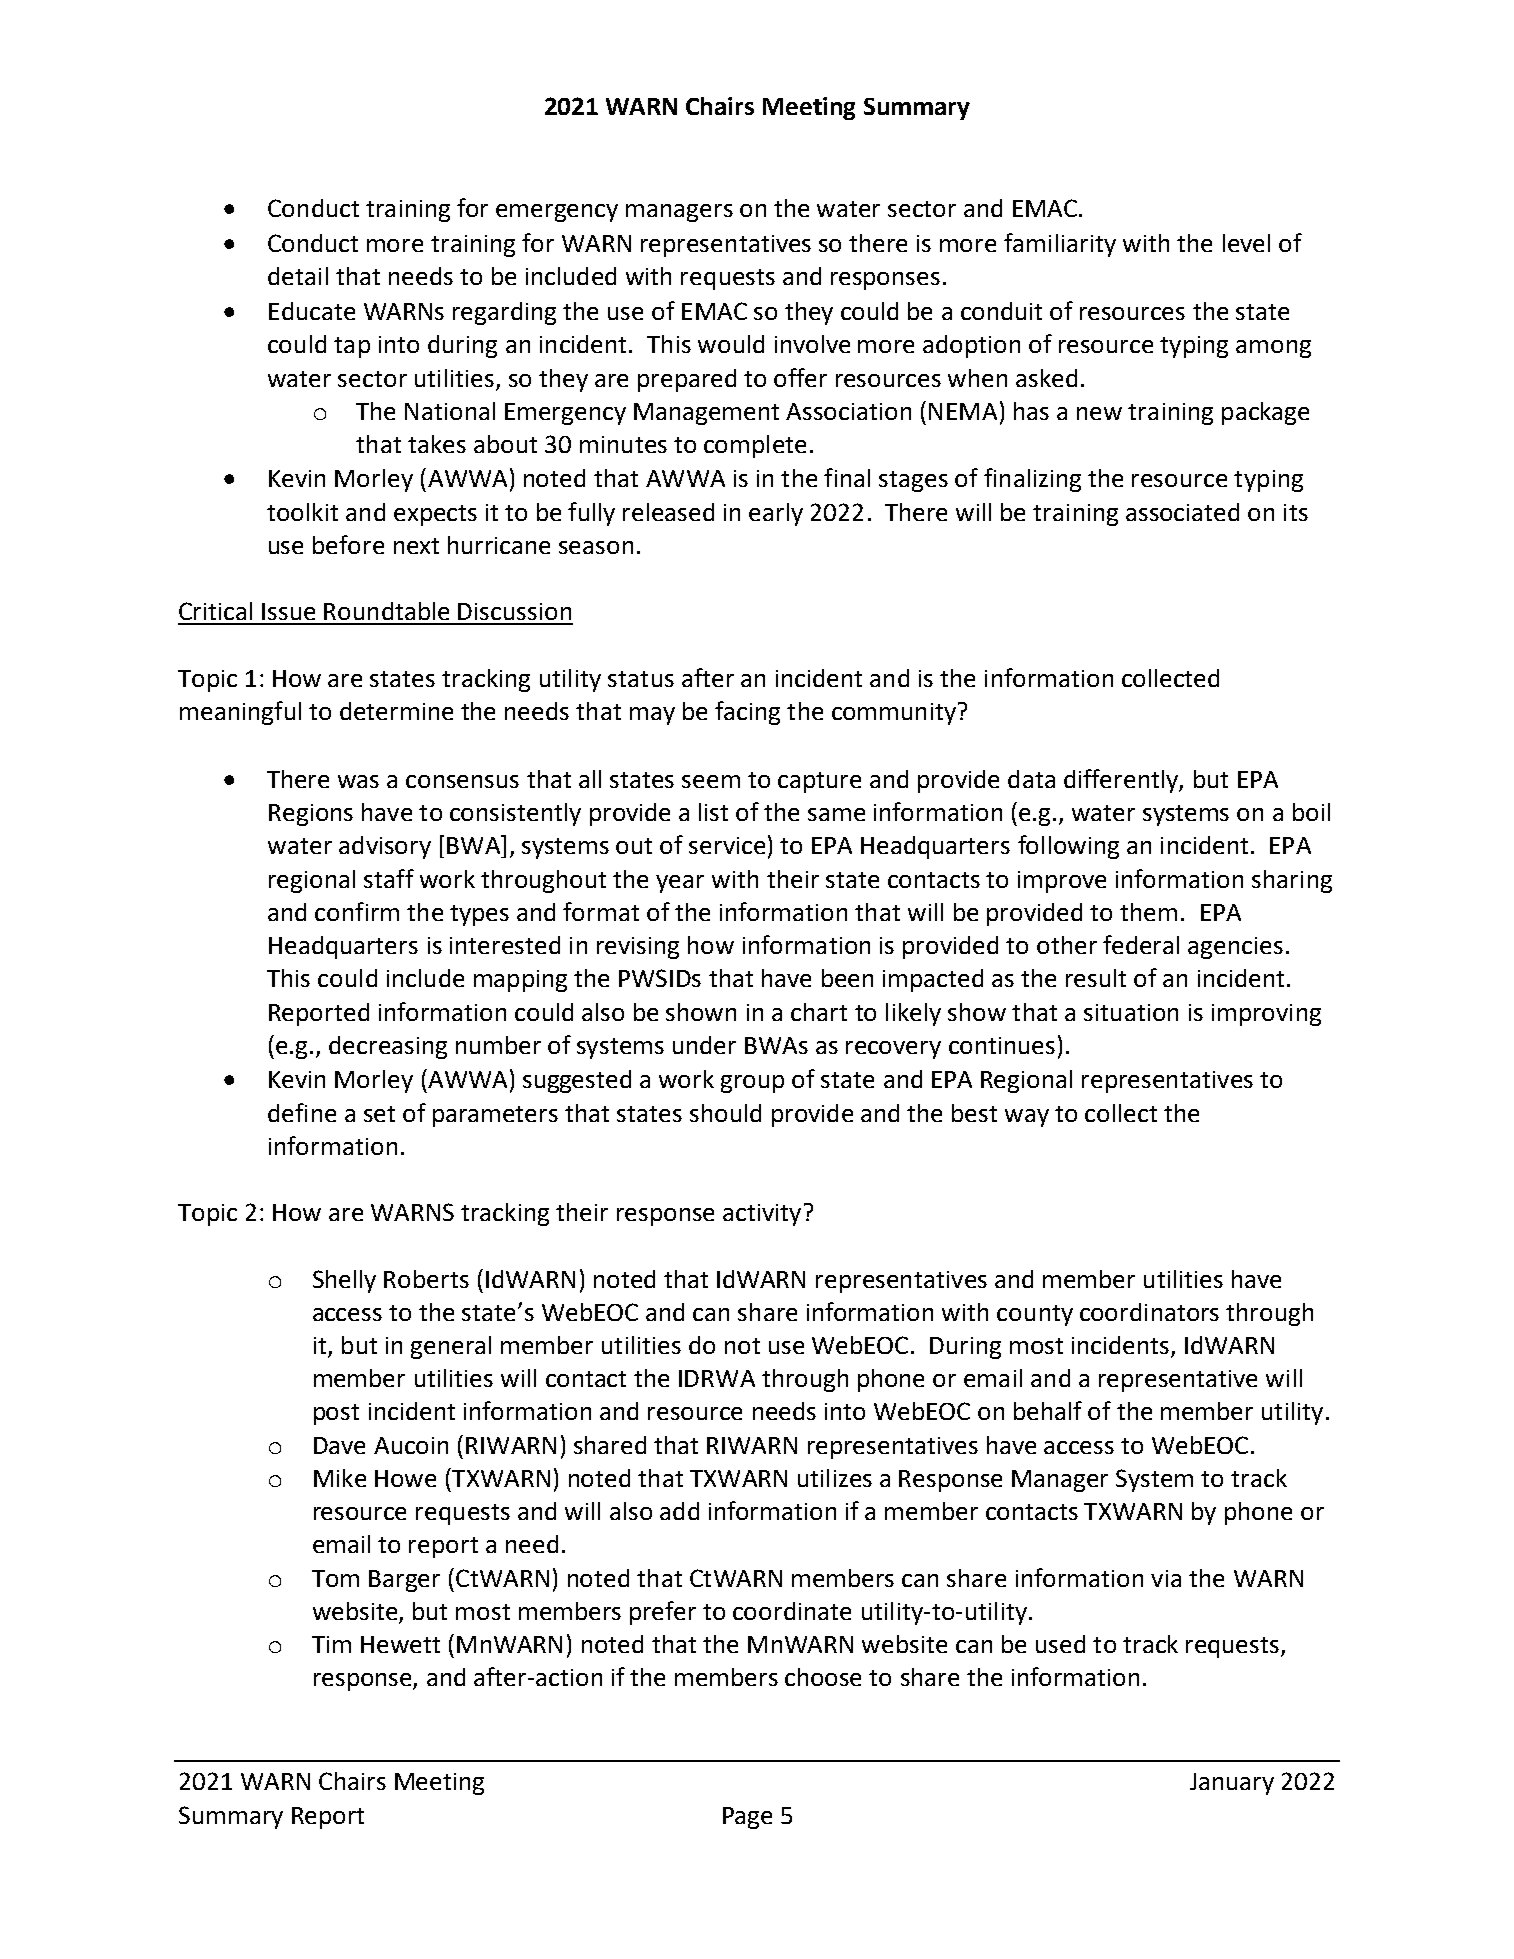 Image resolution: width=1514 pixels, height=1959 pixels. I want to click on situation, so click(1131, 1012).
